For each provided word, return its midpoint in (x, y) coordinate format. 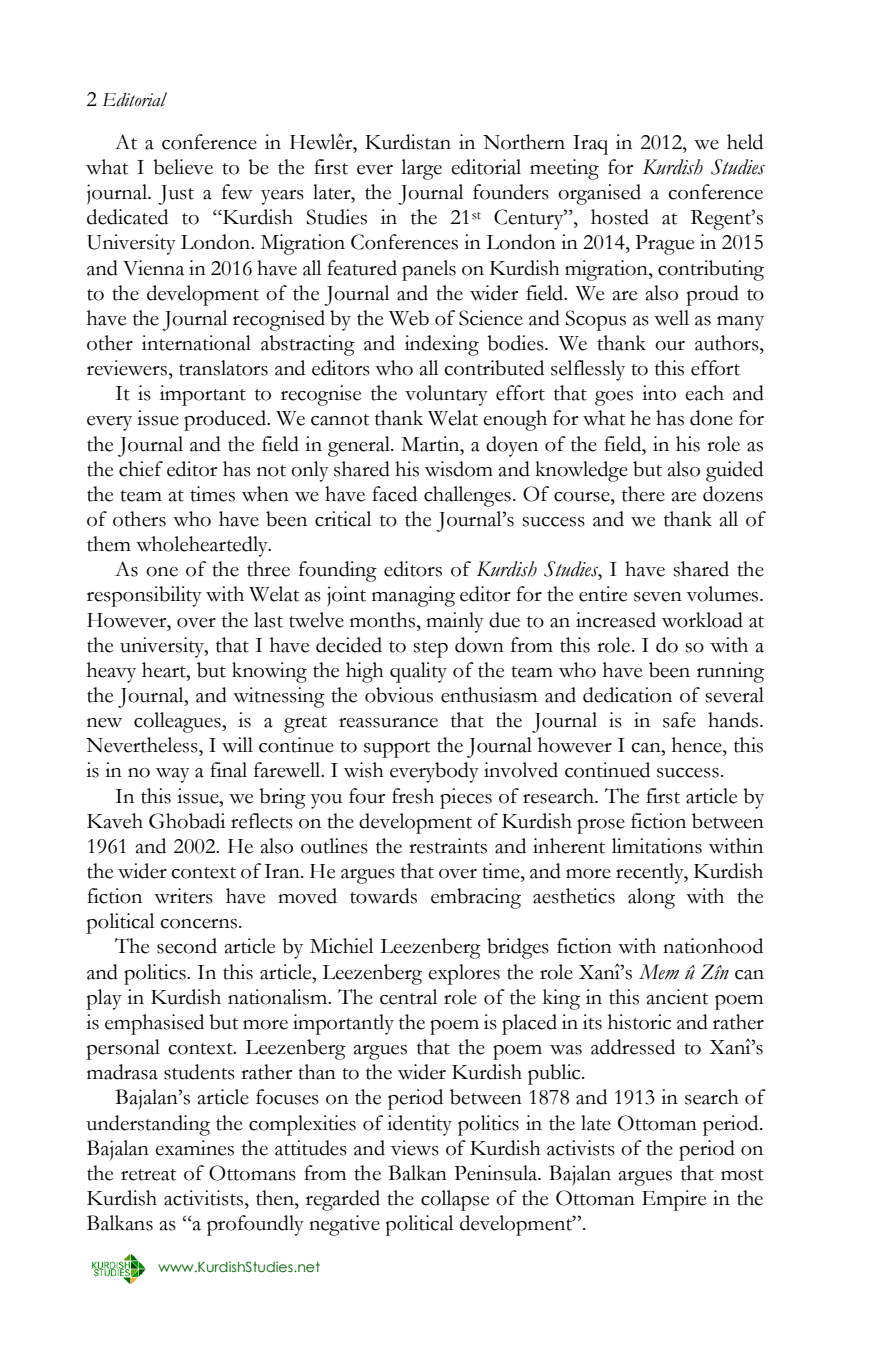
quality (418, 672)
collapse (455, 1200)
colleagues (178, 722)
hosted (620, 217)
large (421, 169)
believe (183, 167)
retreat (148, 1175)
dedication (627, 695)
